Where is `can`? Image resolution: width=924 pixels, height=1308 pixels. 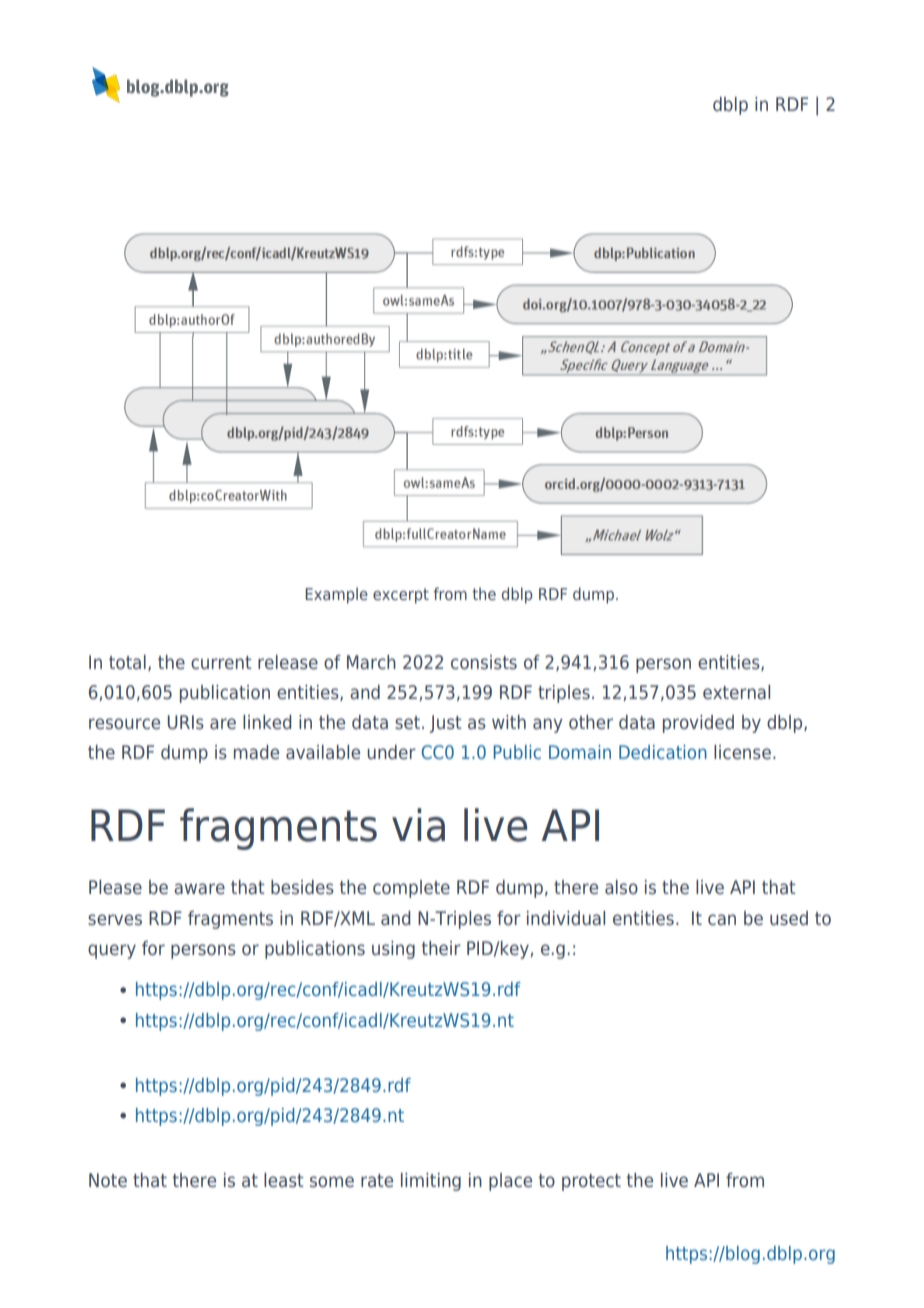
can is located at coordinates (722, 919).
